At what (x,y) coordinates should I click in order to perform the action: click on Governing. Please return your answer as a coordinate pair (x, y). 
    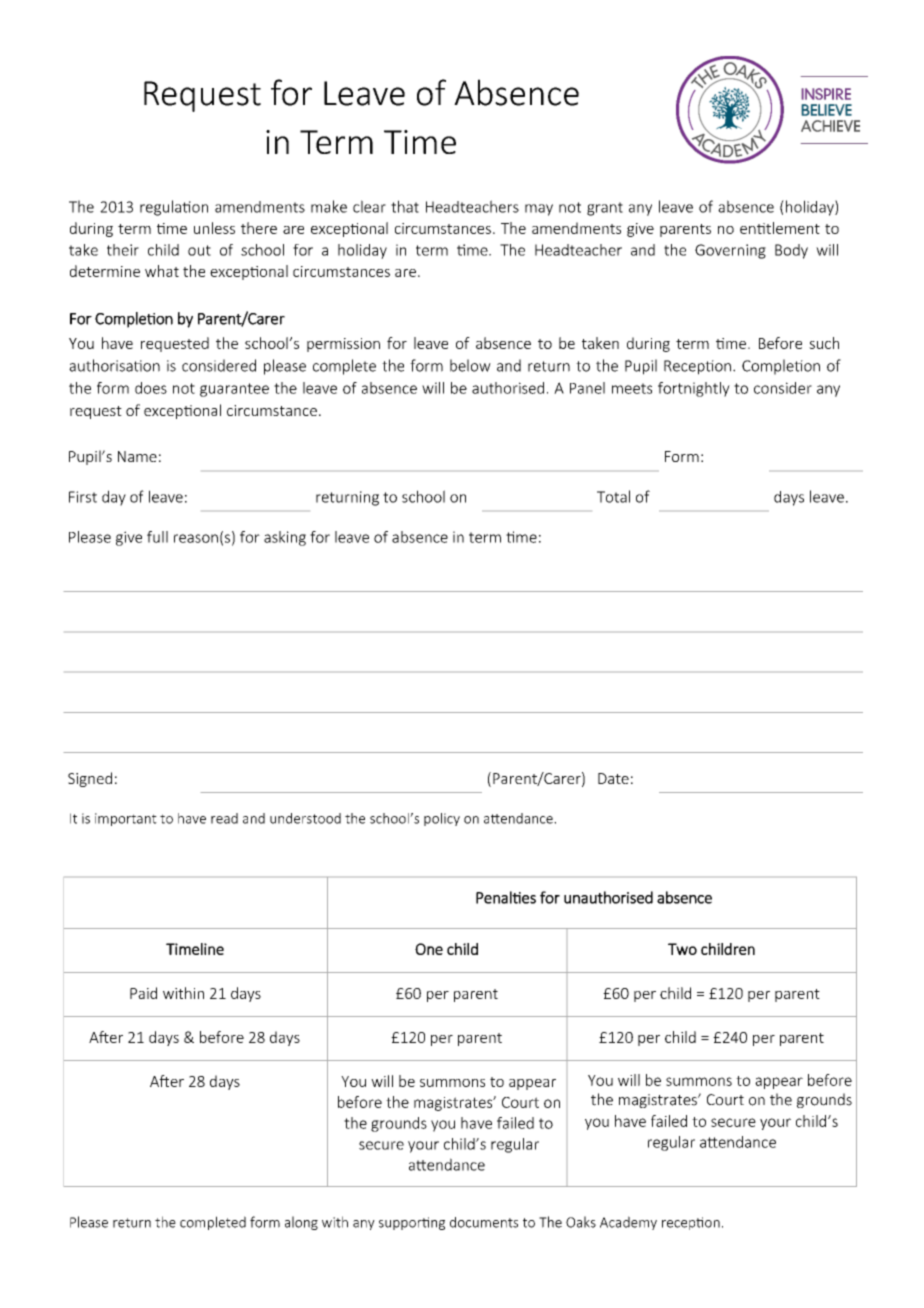
    Looking at the image, I should click on (730, 251).
